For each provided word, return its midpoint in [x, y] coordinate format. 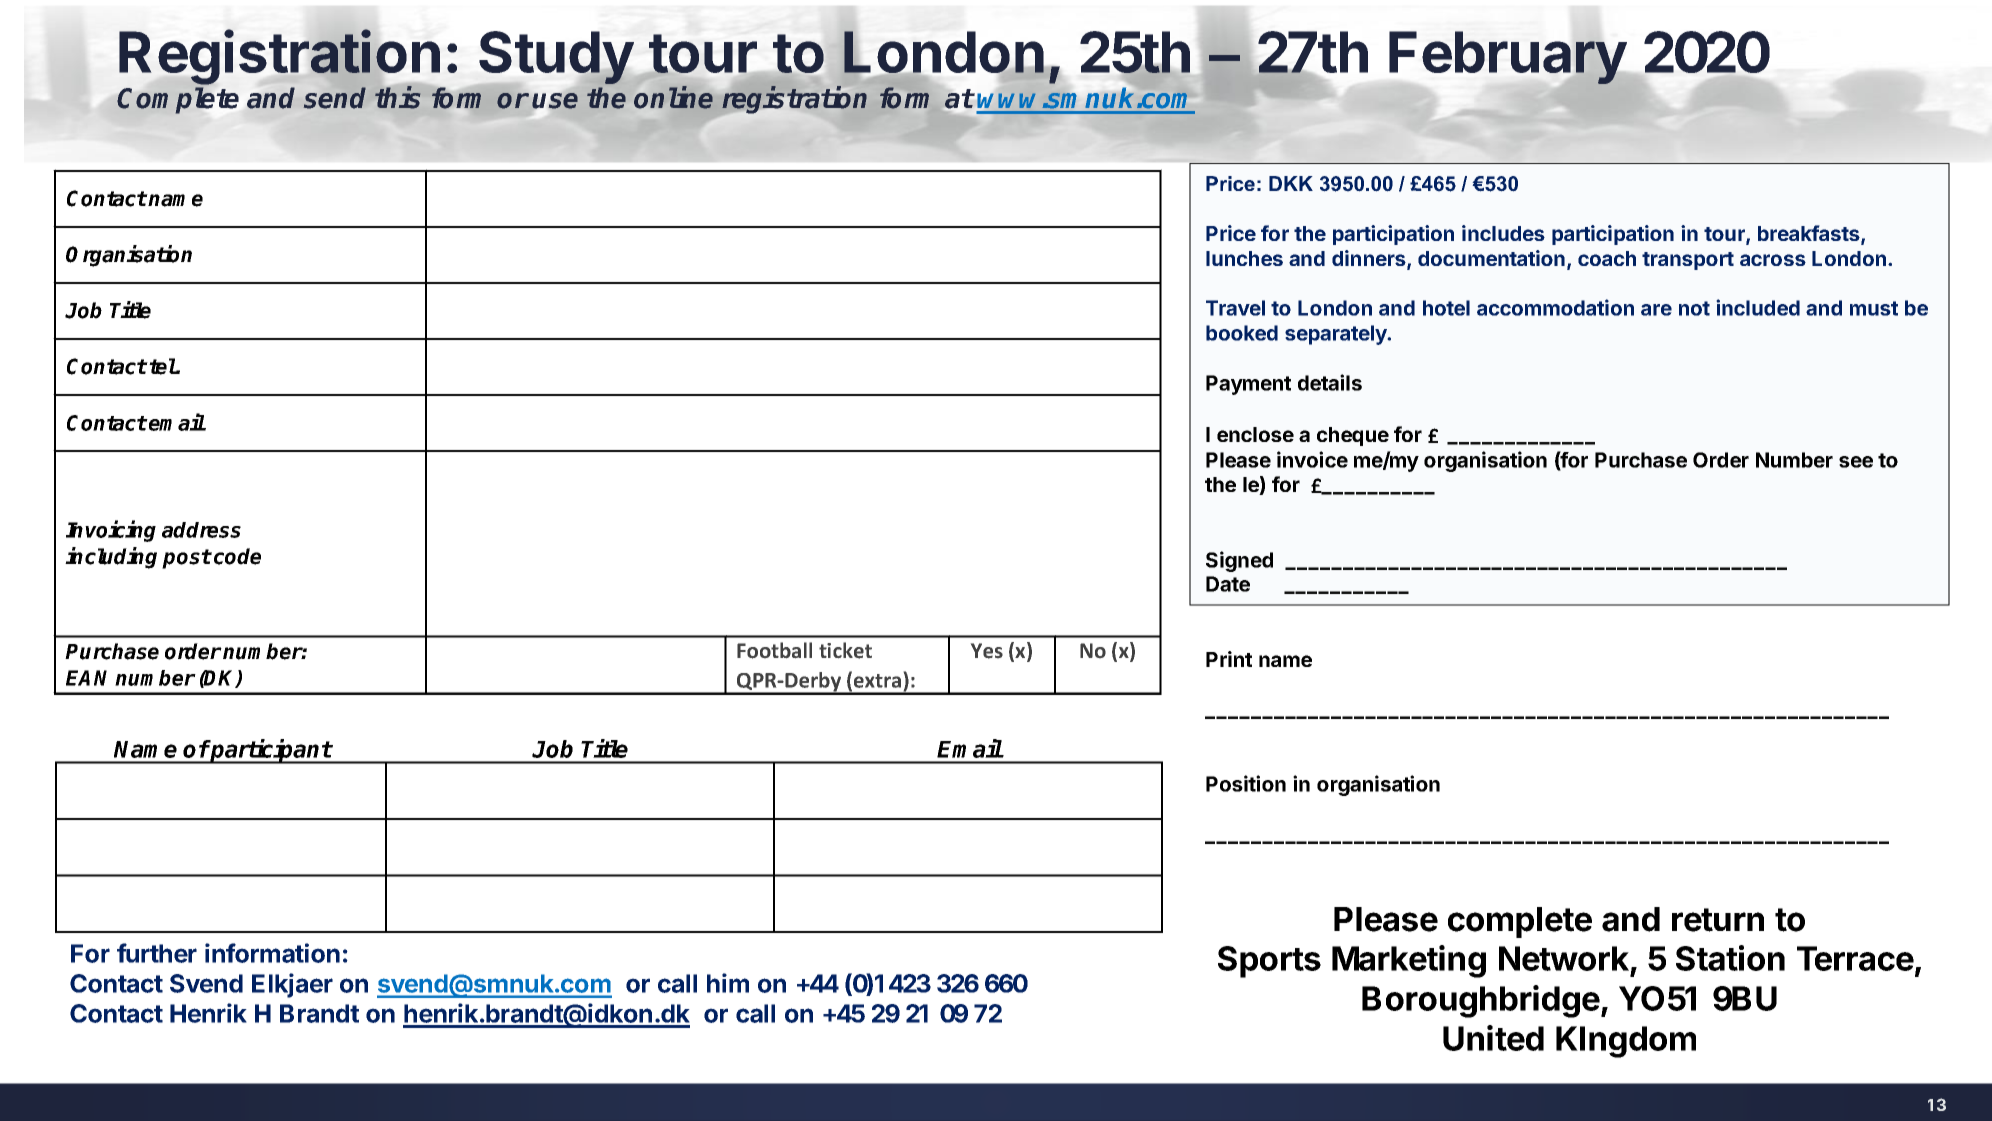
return [1718, 920]
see [1856, 462]
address [201, 530]
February [1508, 59]
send [335, 98]
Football [774, 650]
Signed [1239, 561]
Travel [1235, 308]
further [157, 953]
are [1656, 310]
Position [1246, 783]
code [237, 556]
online [673, 97]
